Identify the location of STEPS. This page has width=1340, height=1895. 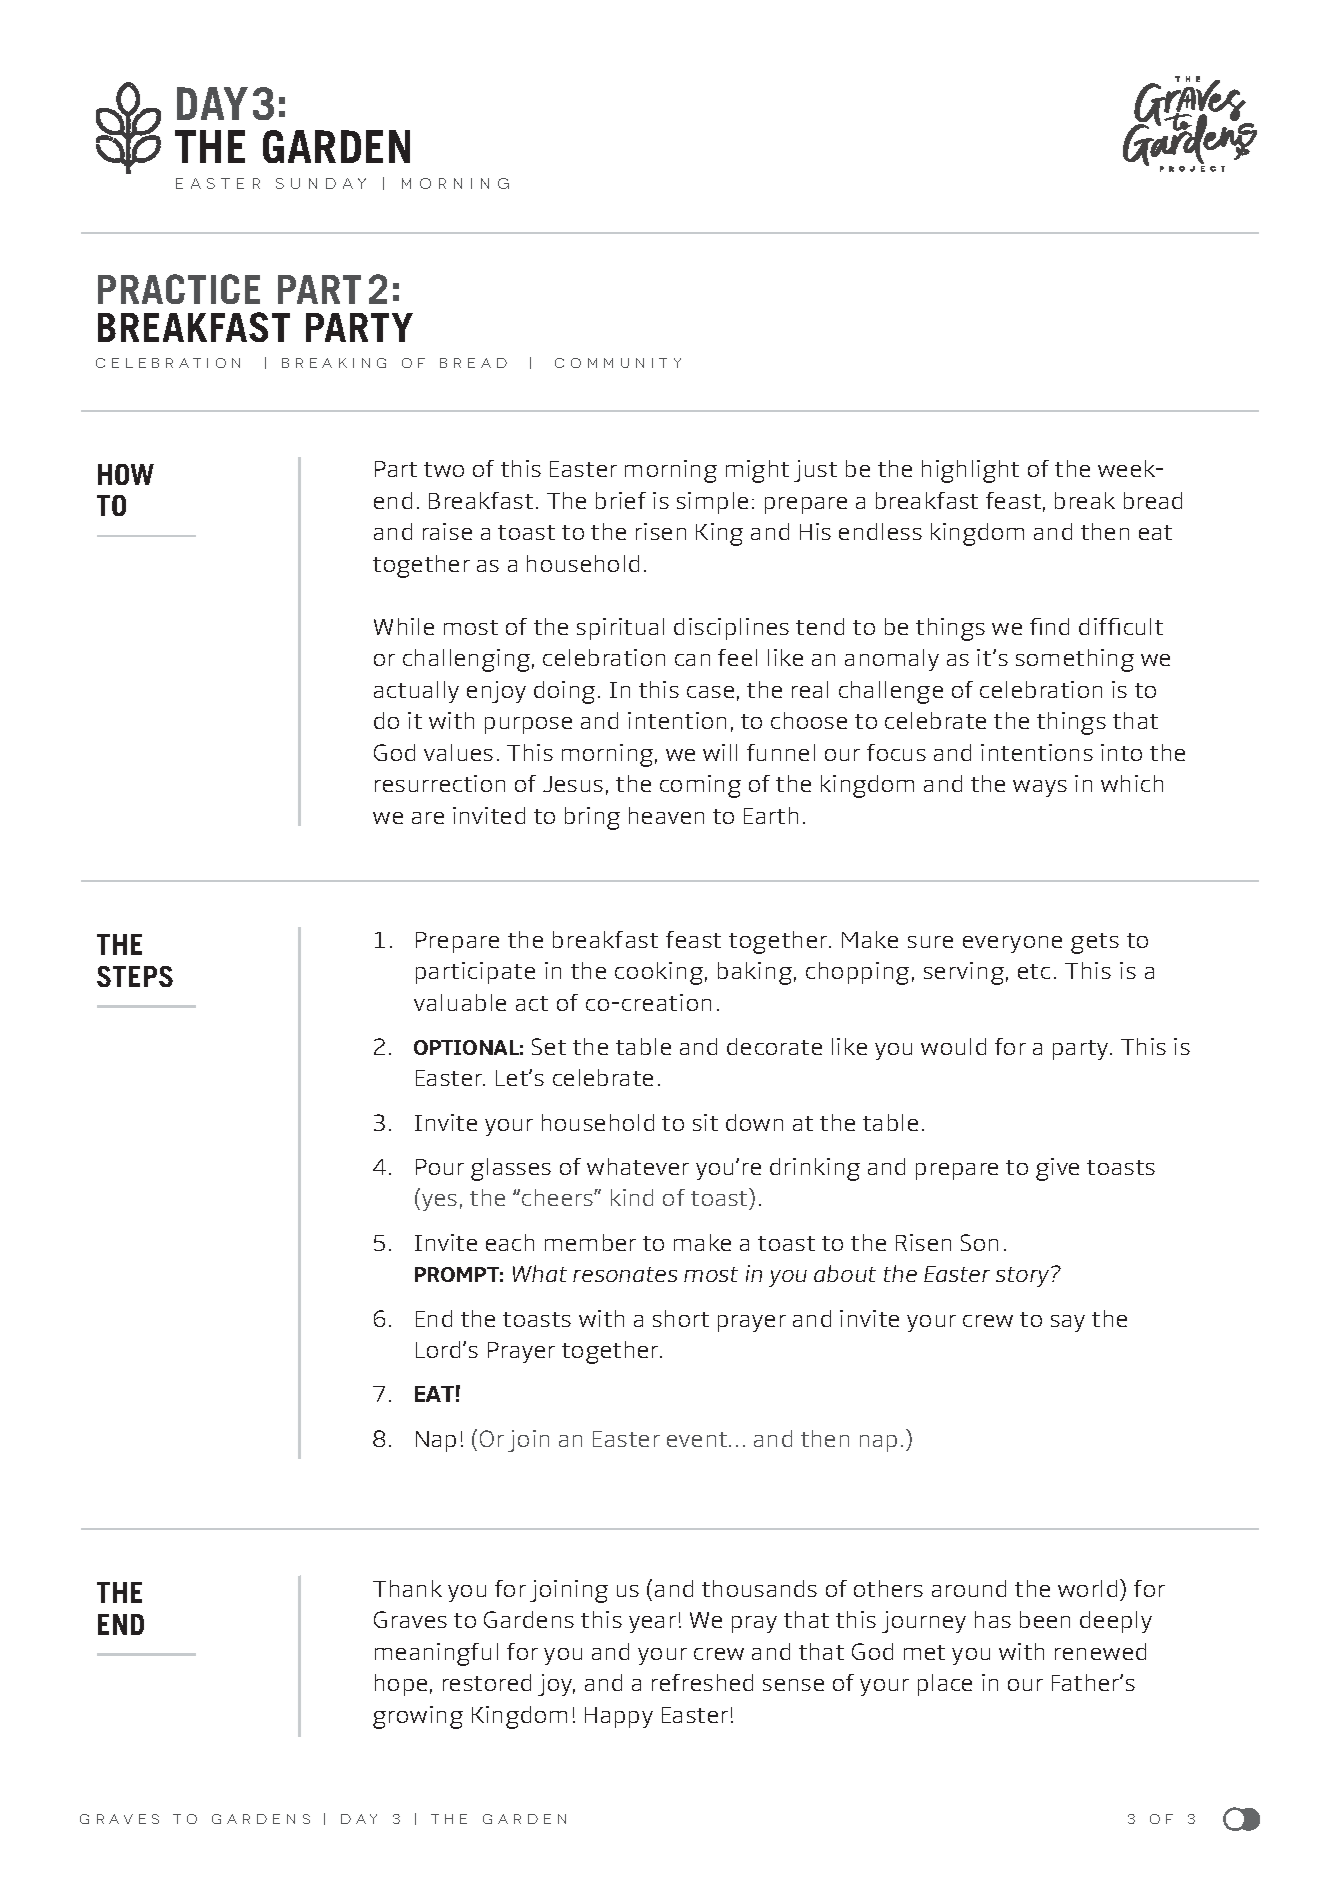
(135, 976).
